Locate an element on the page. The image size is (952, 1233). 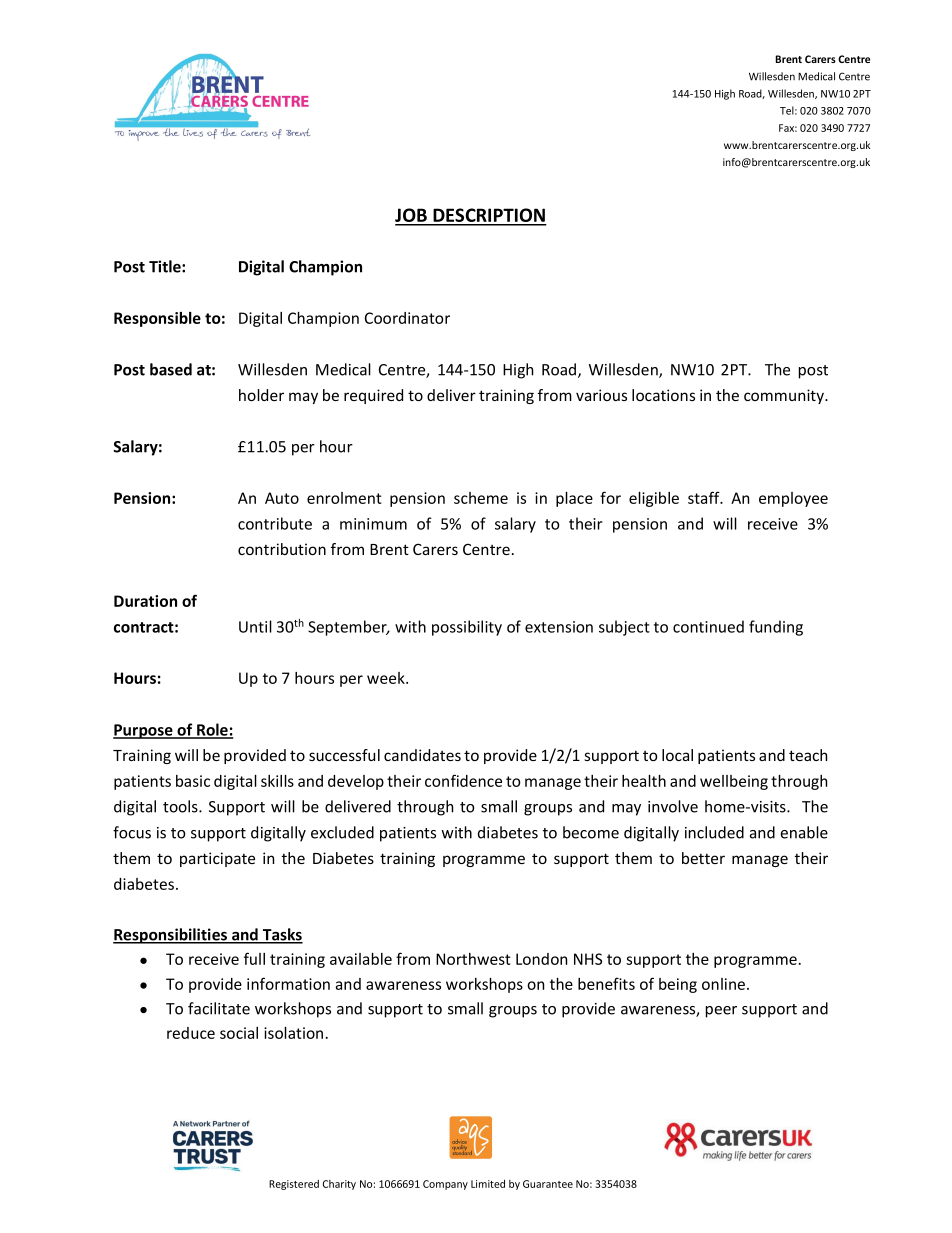
Limited is located at coordinates (488, 1184).
